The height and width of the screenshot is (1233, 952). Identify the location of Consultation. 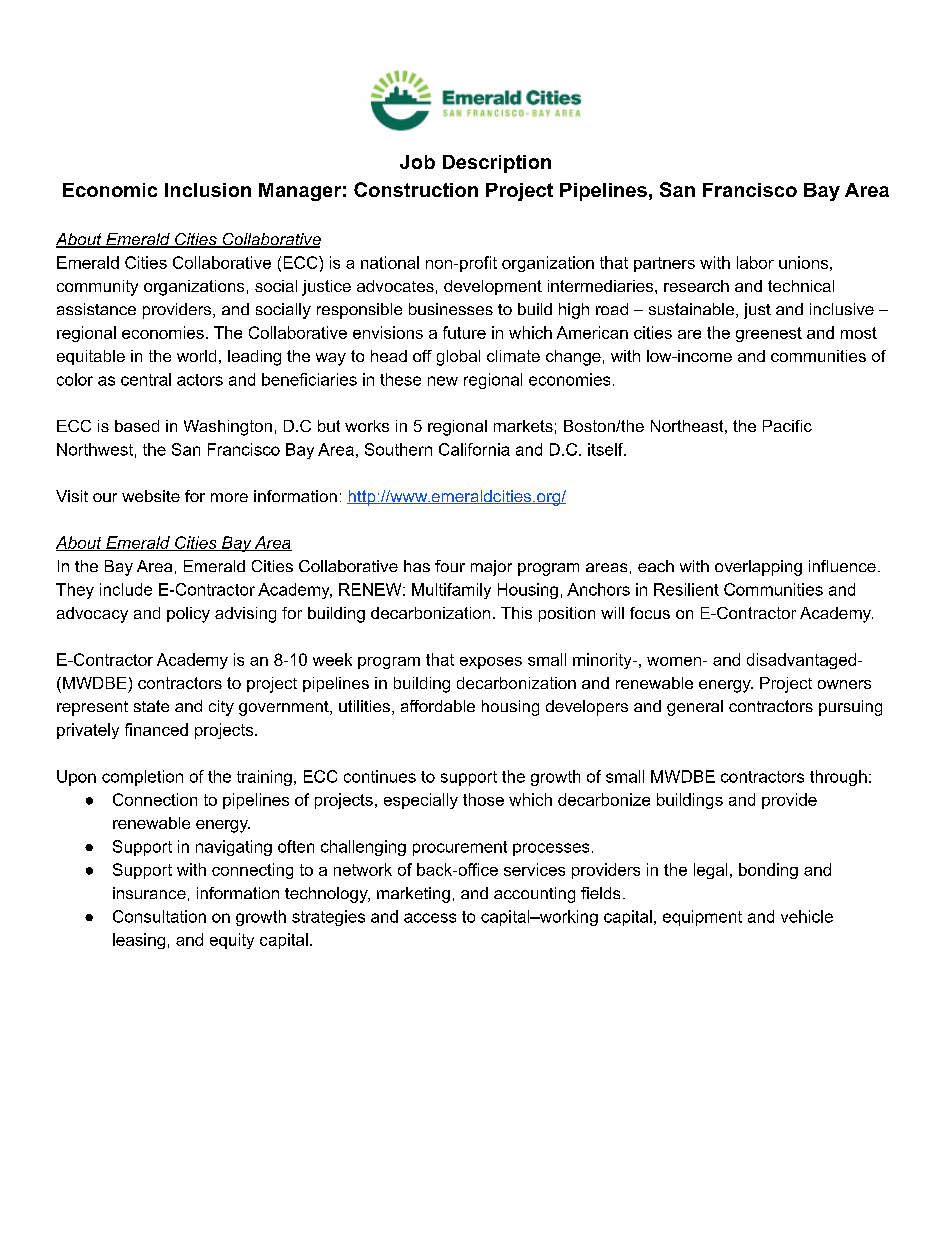
(159, 916).
